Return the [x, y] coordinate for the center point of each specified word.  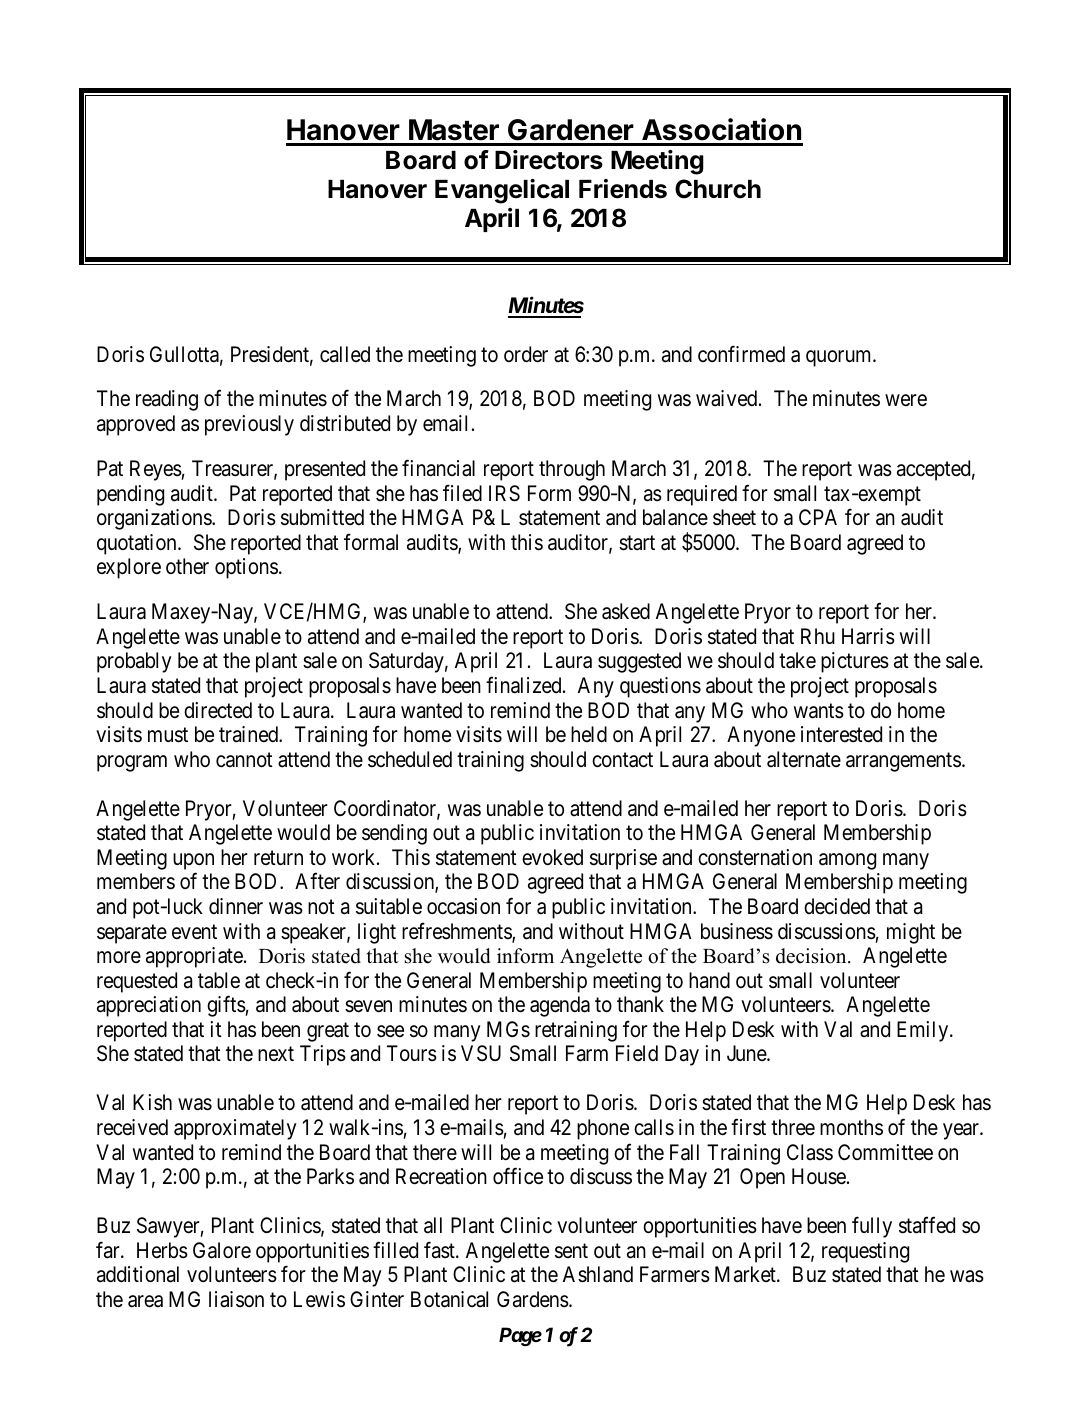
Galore [222, 1250]
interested [841, 734]
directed [218, 710]
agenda [560, 1006]
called [345, 354]
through [572, 470]
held [589, 734]
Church [718, 189]
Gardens [533, 1299]
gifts [226, 1006]
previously [249, 425]
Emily [924, 1031]
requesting [865, 1252]
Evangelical [502, 191]
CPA [818, 517]
